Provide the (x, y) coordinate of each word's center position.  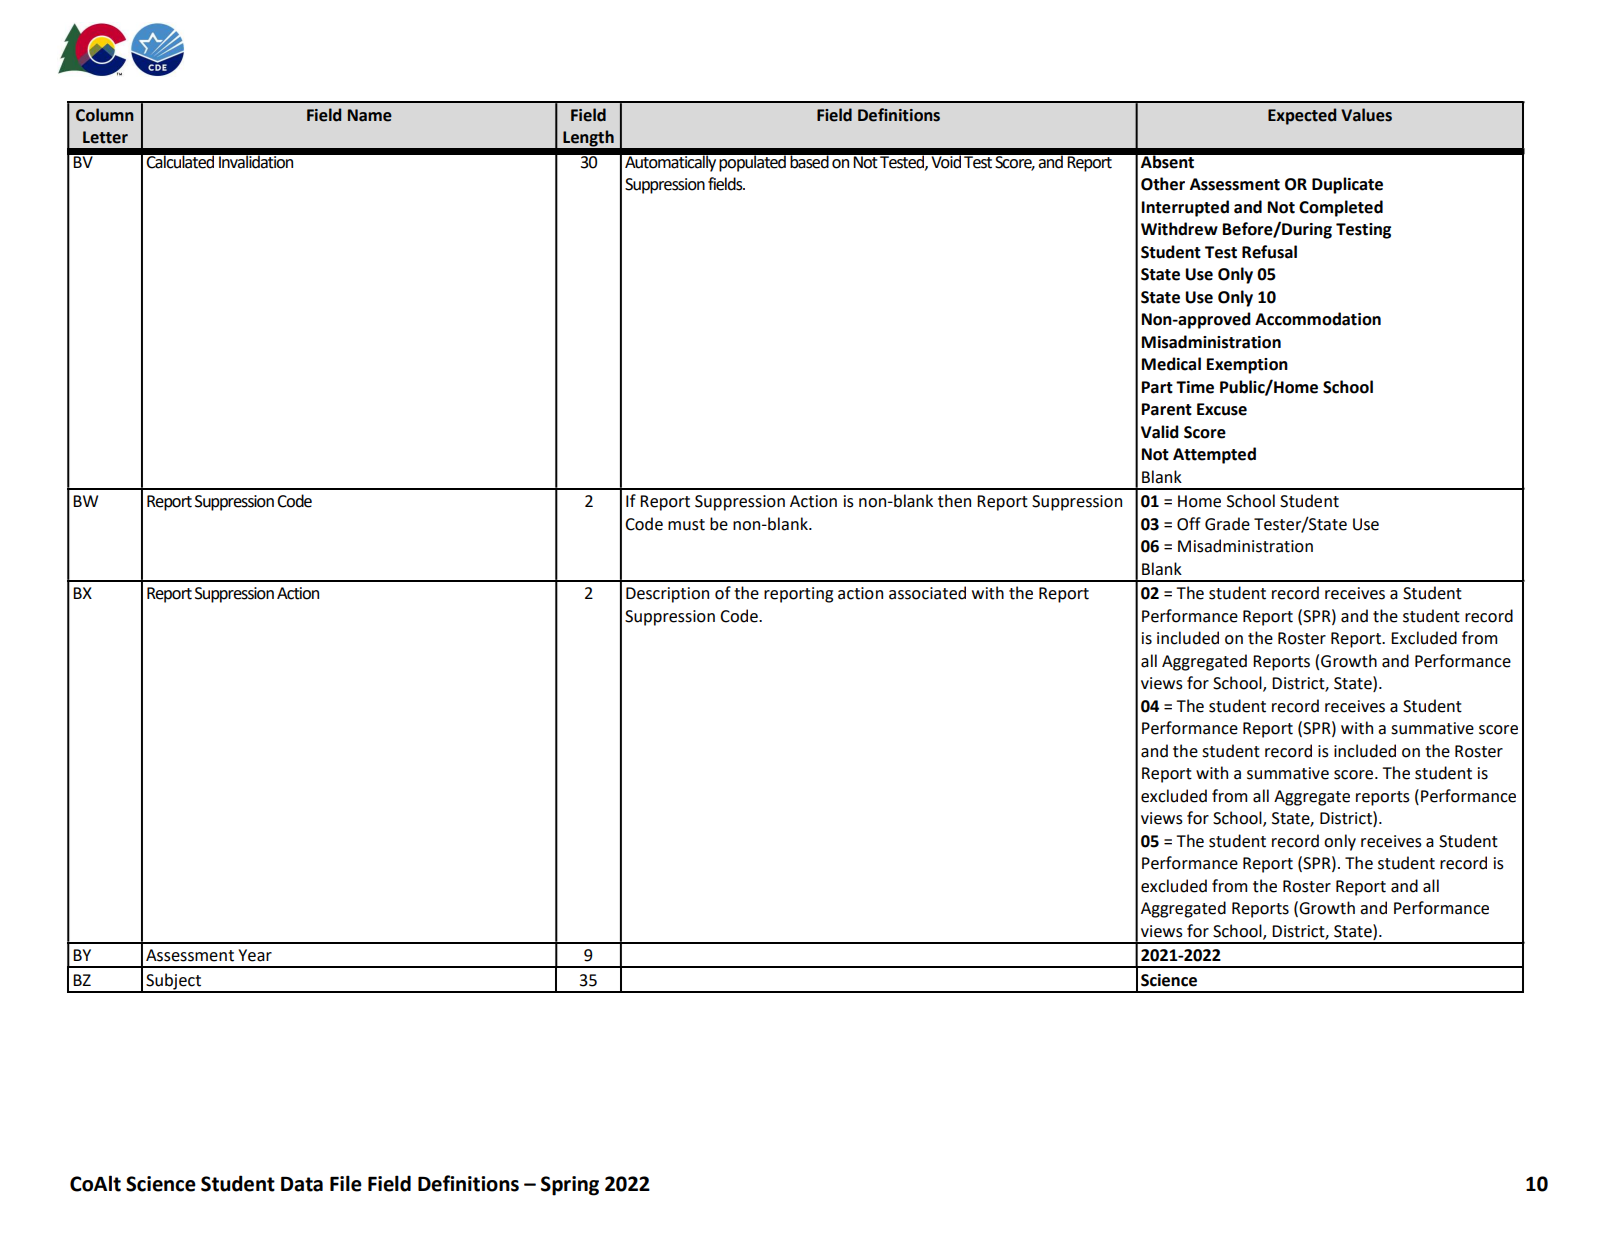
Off (1189, 524)
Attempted (1214, 455)
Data (302, 1184)
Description (667, 595)
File (346, 1183)
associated (927, 593)
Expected (1302, 116)
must (686, 525)
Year (255, 955)
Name (370, 115)
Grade (1227, 524)
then (954, 501)
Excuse (1222, 409)
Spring (570, 1186)
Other (1163, 184)
